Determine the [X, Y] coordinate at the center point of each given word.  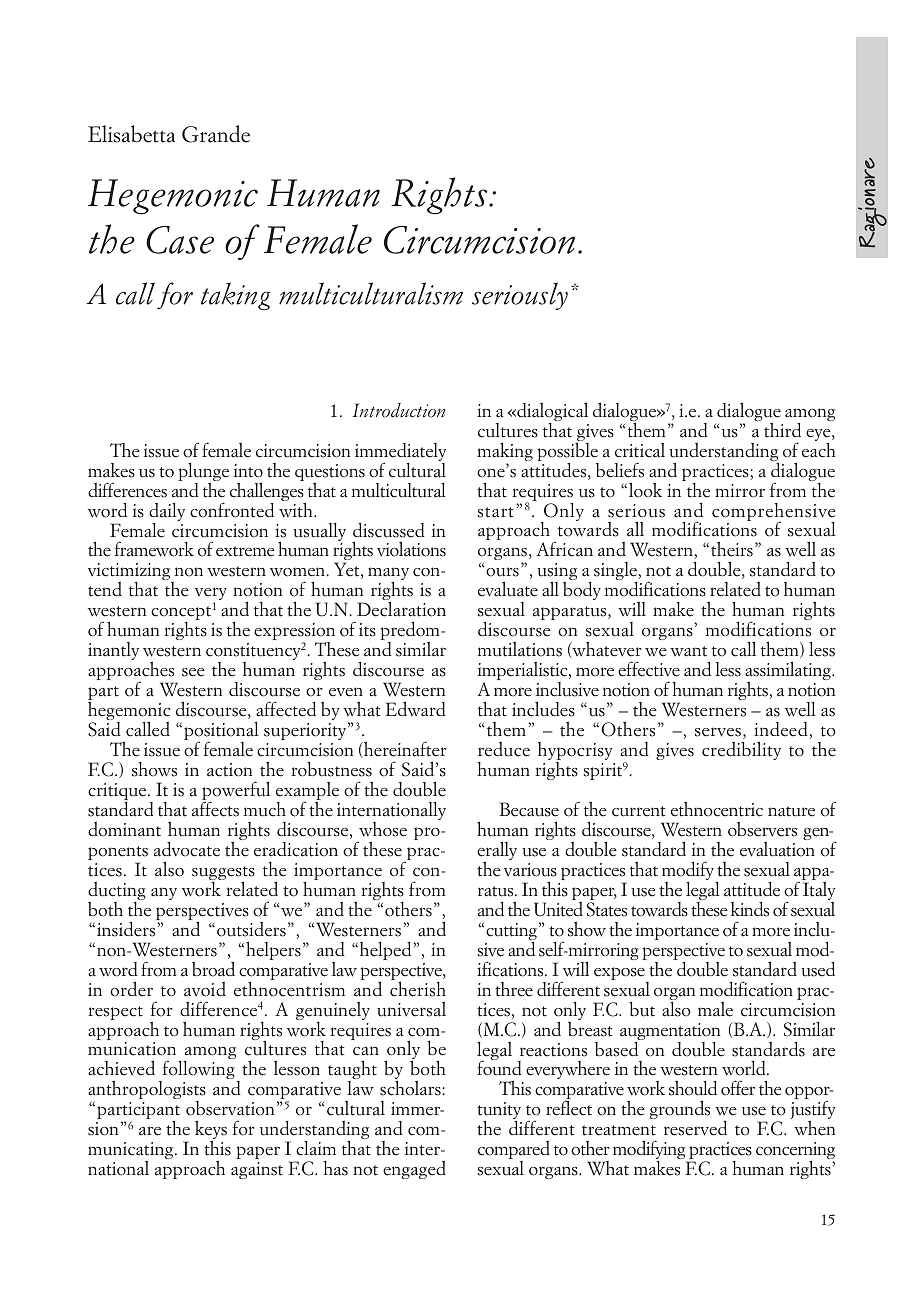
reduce [504, 749]
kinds [750, 909]
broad [213, 969]
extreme [245, 551]
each [818, 449]
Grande [216, 134]
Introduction [399, 410]
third [782, 430]
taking [235, 296]
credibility [741, 750]
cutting [513, 932]
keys [211, 1131]
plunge [203, 473]
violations [411, 549]
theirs [732, 549]
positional [221, 732]
